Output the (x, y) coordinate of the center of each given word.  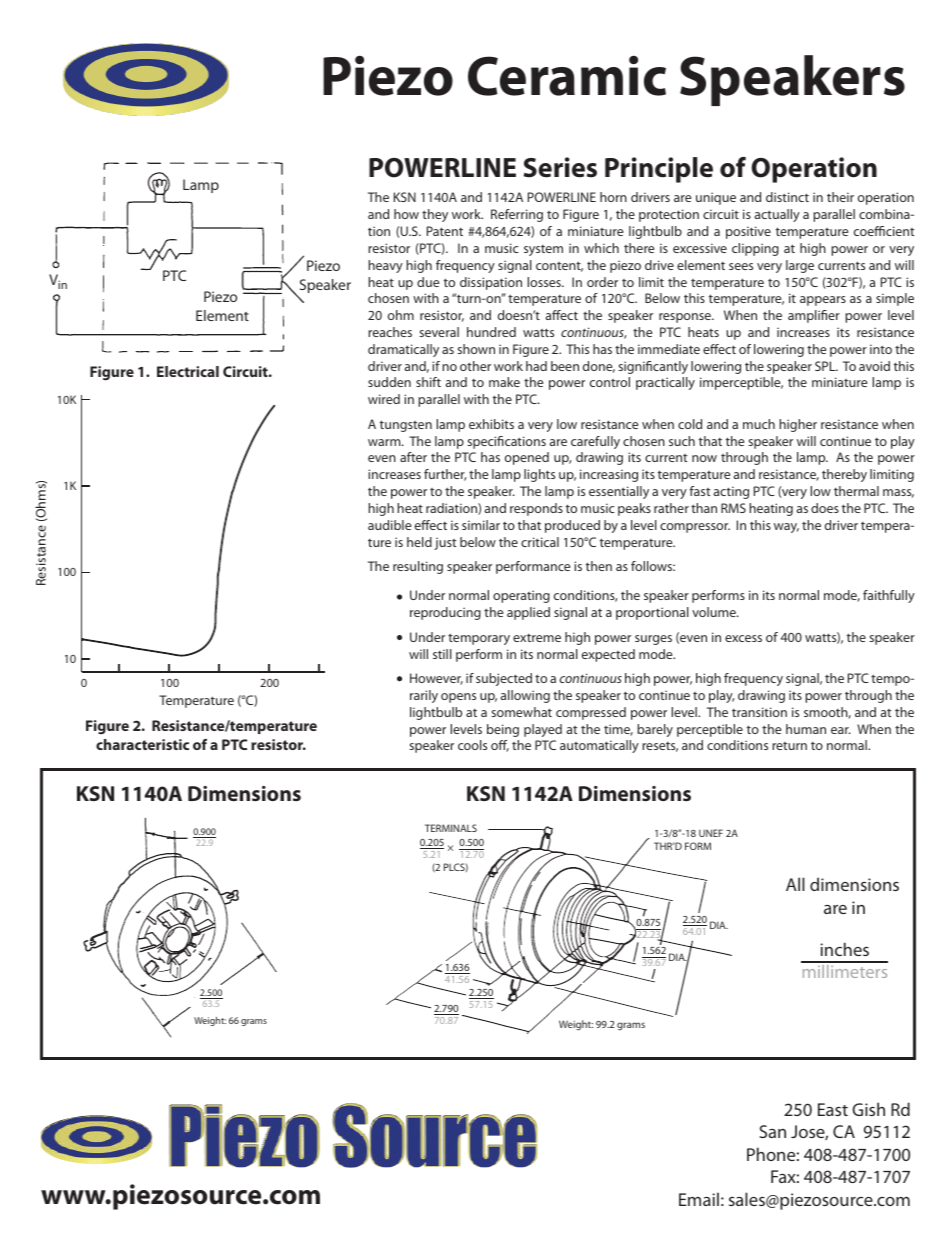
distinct (787, 197)
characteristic (142, 744)
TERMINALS (451, 828)
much (759, 424)
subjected (504, 679)
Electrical (188, 371)
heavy (385, 266)
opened (527, 458)
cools (472, 745)
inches (844, 949)
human (806, 729)
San (773, 1131)
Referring (517, 215)
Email (699, 1199)
